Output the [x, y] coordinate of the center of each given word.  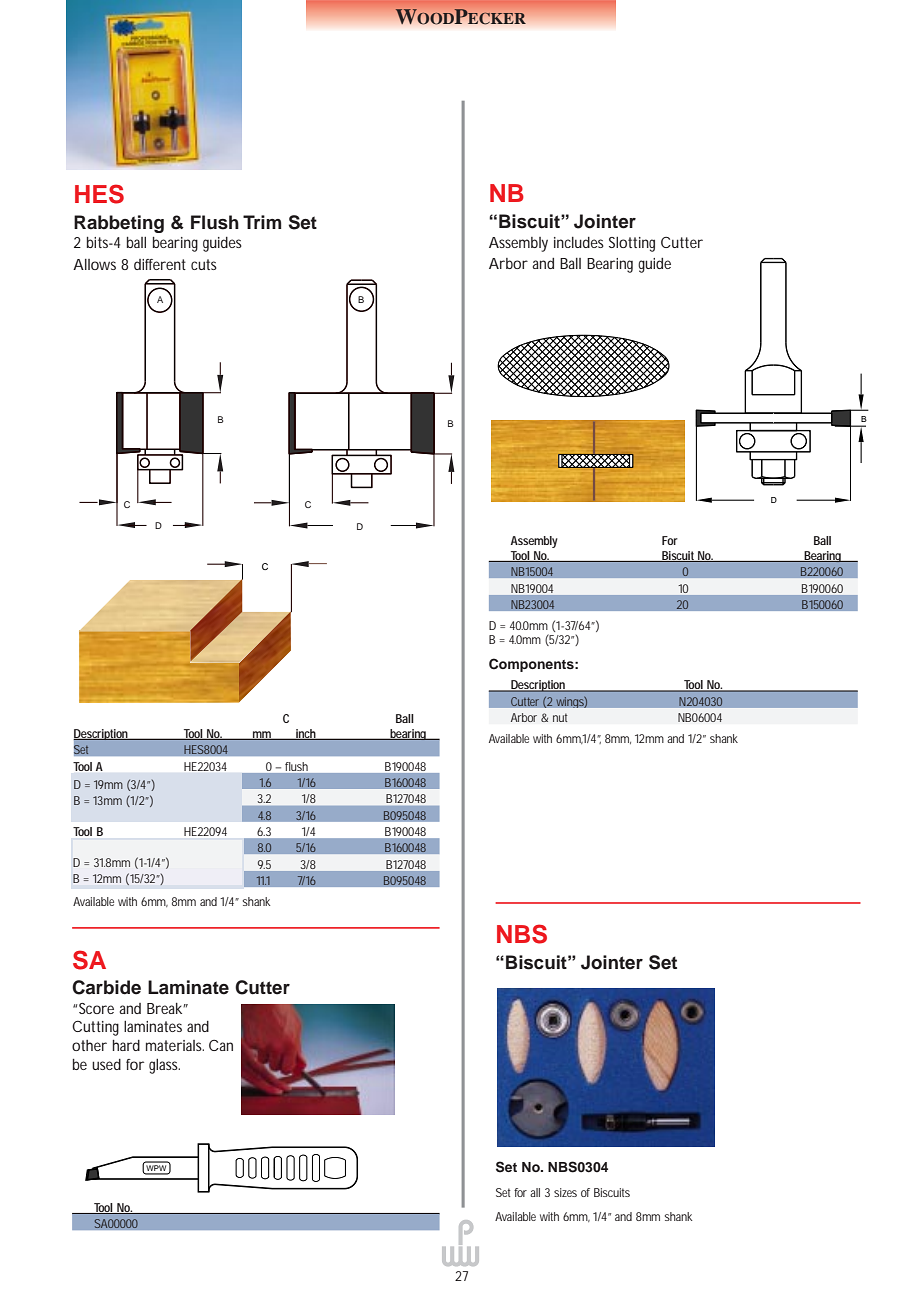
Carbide [106, 987]
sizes [565, 1192]
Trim [262, 222]
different [160, 264]
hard [126, 1045]
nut [560, 717]
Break [165, 1008]
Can [221, 1045]
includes [579, 242]
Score [96, 1008]
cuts [204, 264]
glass [164, 1066]
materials [175, 1045]
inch [306, 734]
